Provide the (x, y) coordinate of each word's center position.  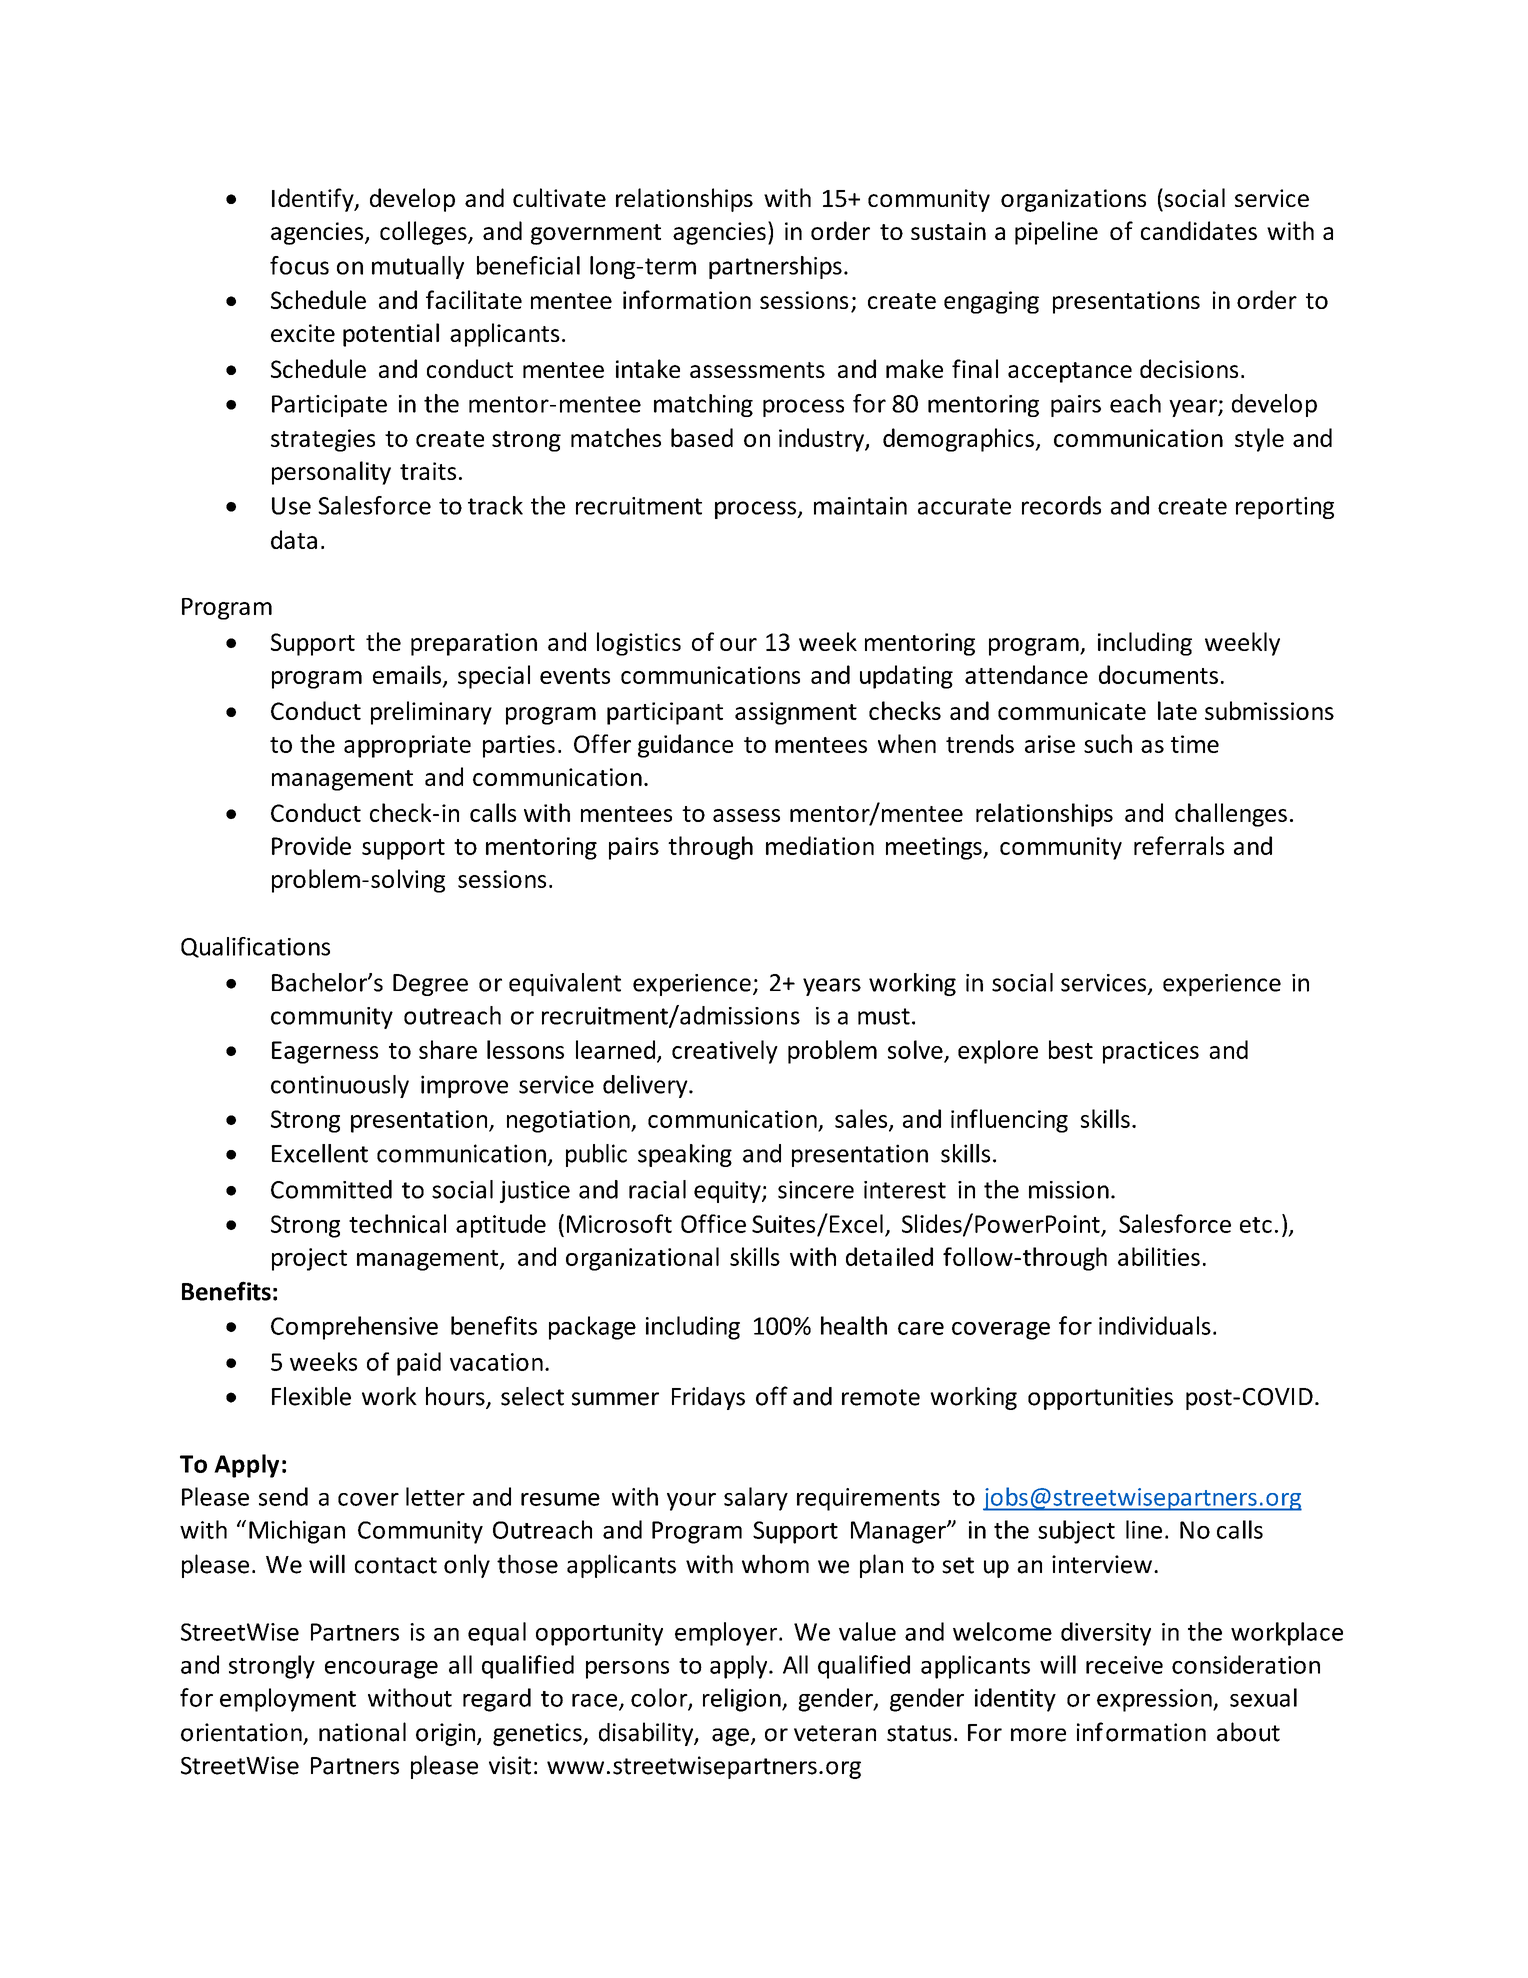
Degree (430, 985)
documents (1158, 674)
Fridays (708, 1398)
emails (407, 674)
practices (1151, 1052)
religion (743, 1700)
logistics (639, 644)
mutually (418, 267)
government (596, 234)
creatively (725, 1052)
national (362, 1732)
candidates (1199, 230)
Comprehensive (354, 1328)
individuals (1155, 1325)
